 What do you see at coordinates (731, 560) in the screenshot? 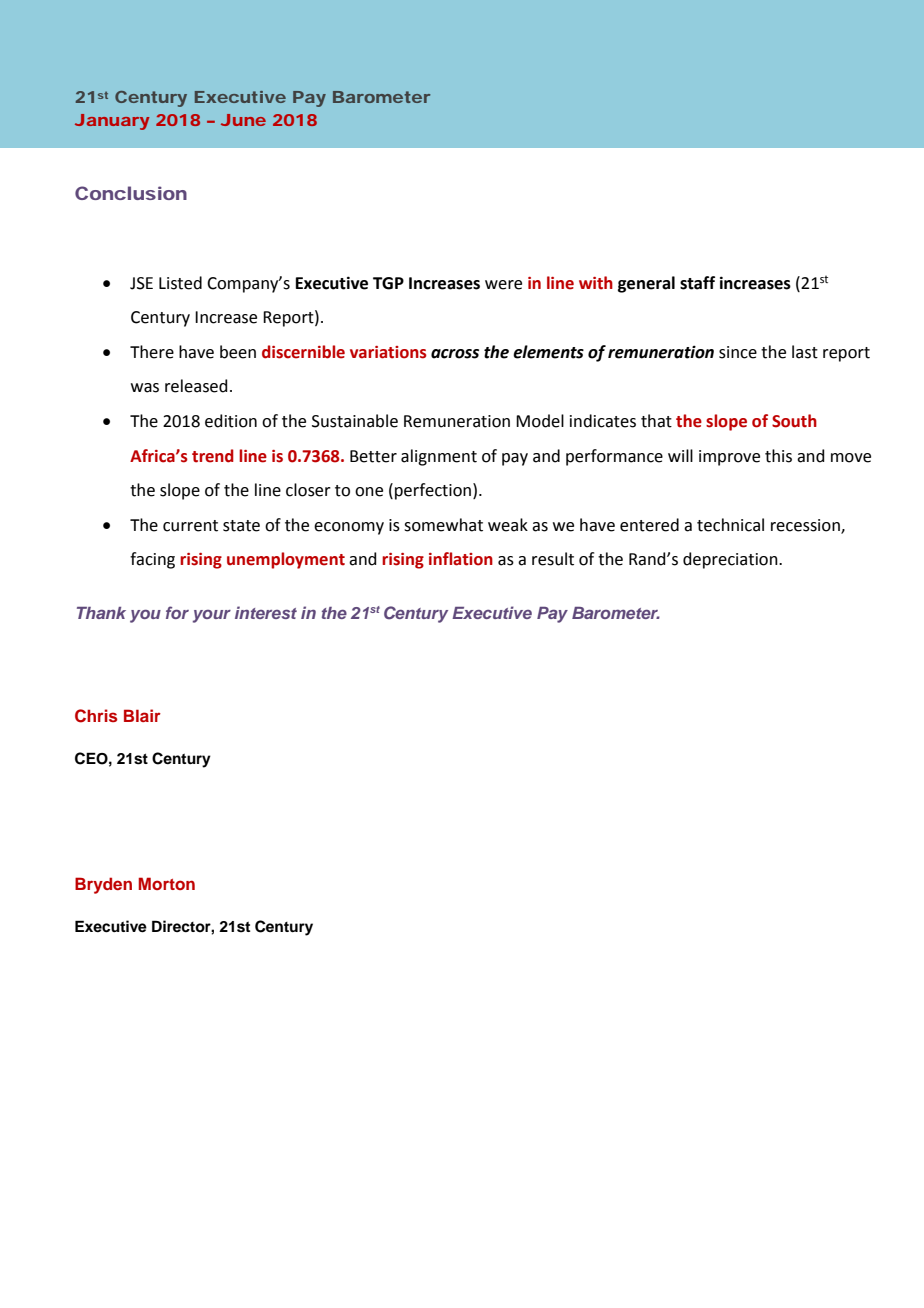
I see `depreciation` at bounding box center [731, 560].
